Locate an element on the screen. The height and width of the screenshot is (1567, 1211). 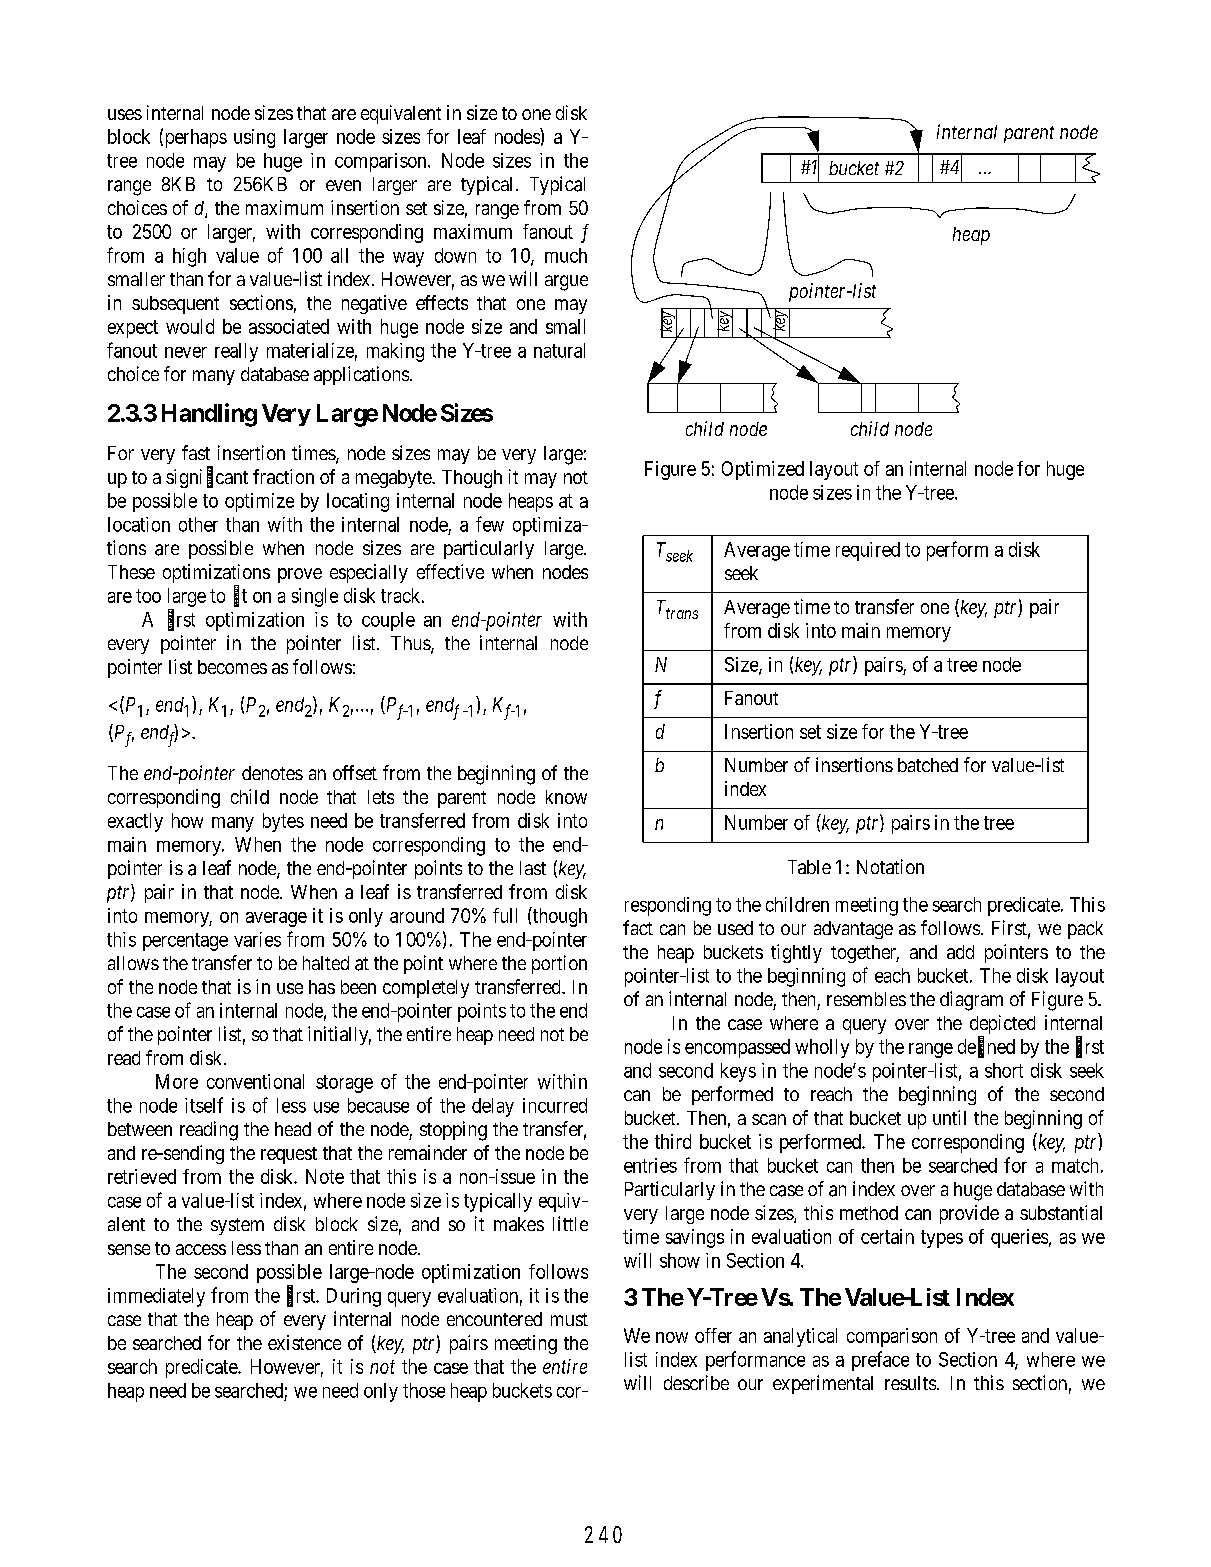
batched is located at coordinates (928, 765).
